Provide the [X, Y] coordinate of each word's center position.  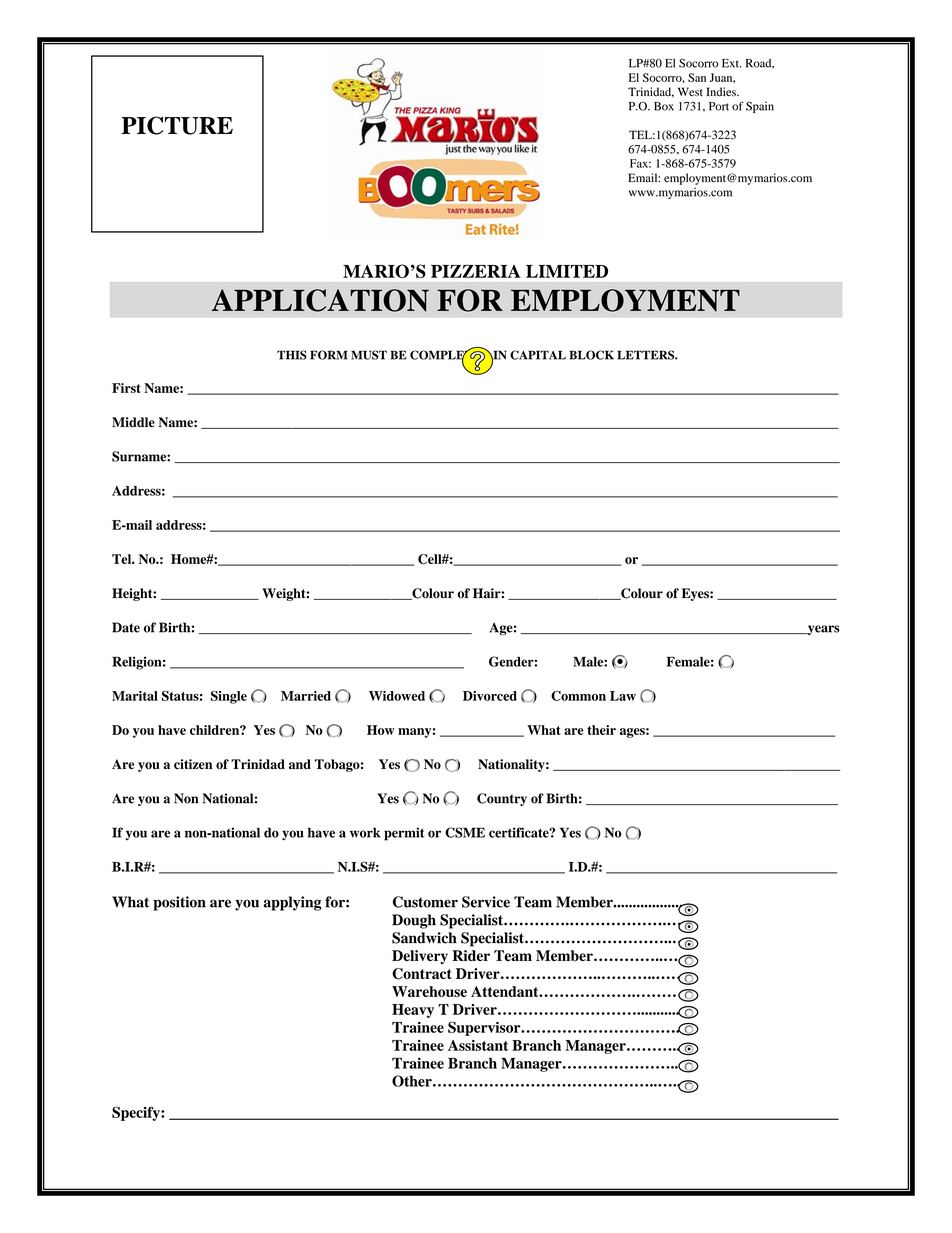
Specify [137, 1113]
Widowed [397, 696]
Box [664, 106]
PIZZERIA [476, 271]
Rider [471, 955]
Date [126, 627]
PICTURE [177, 125]
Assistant [478, 1045]
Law [623, 696]
